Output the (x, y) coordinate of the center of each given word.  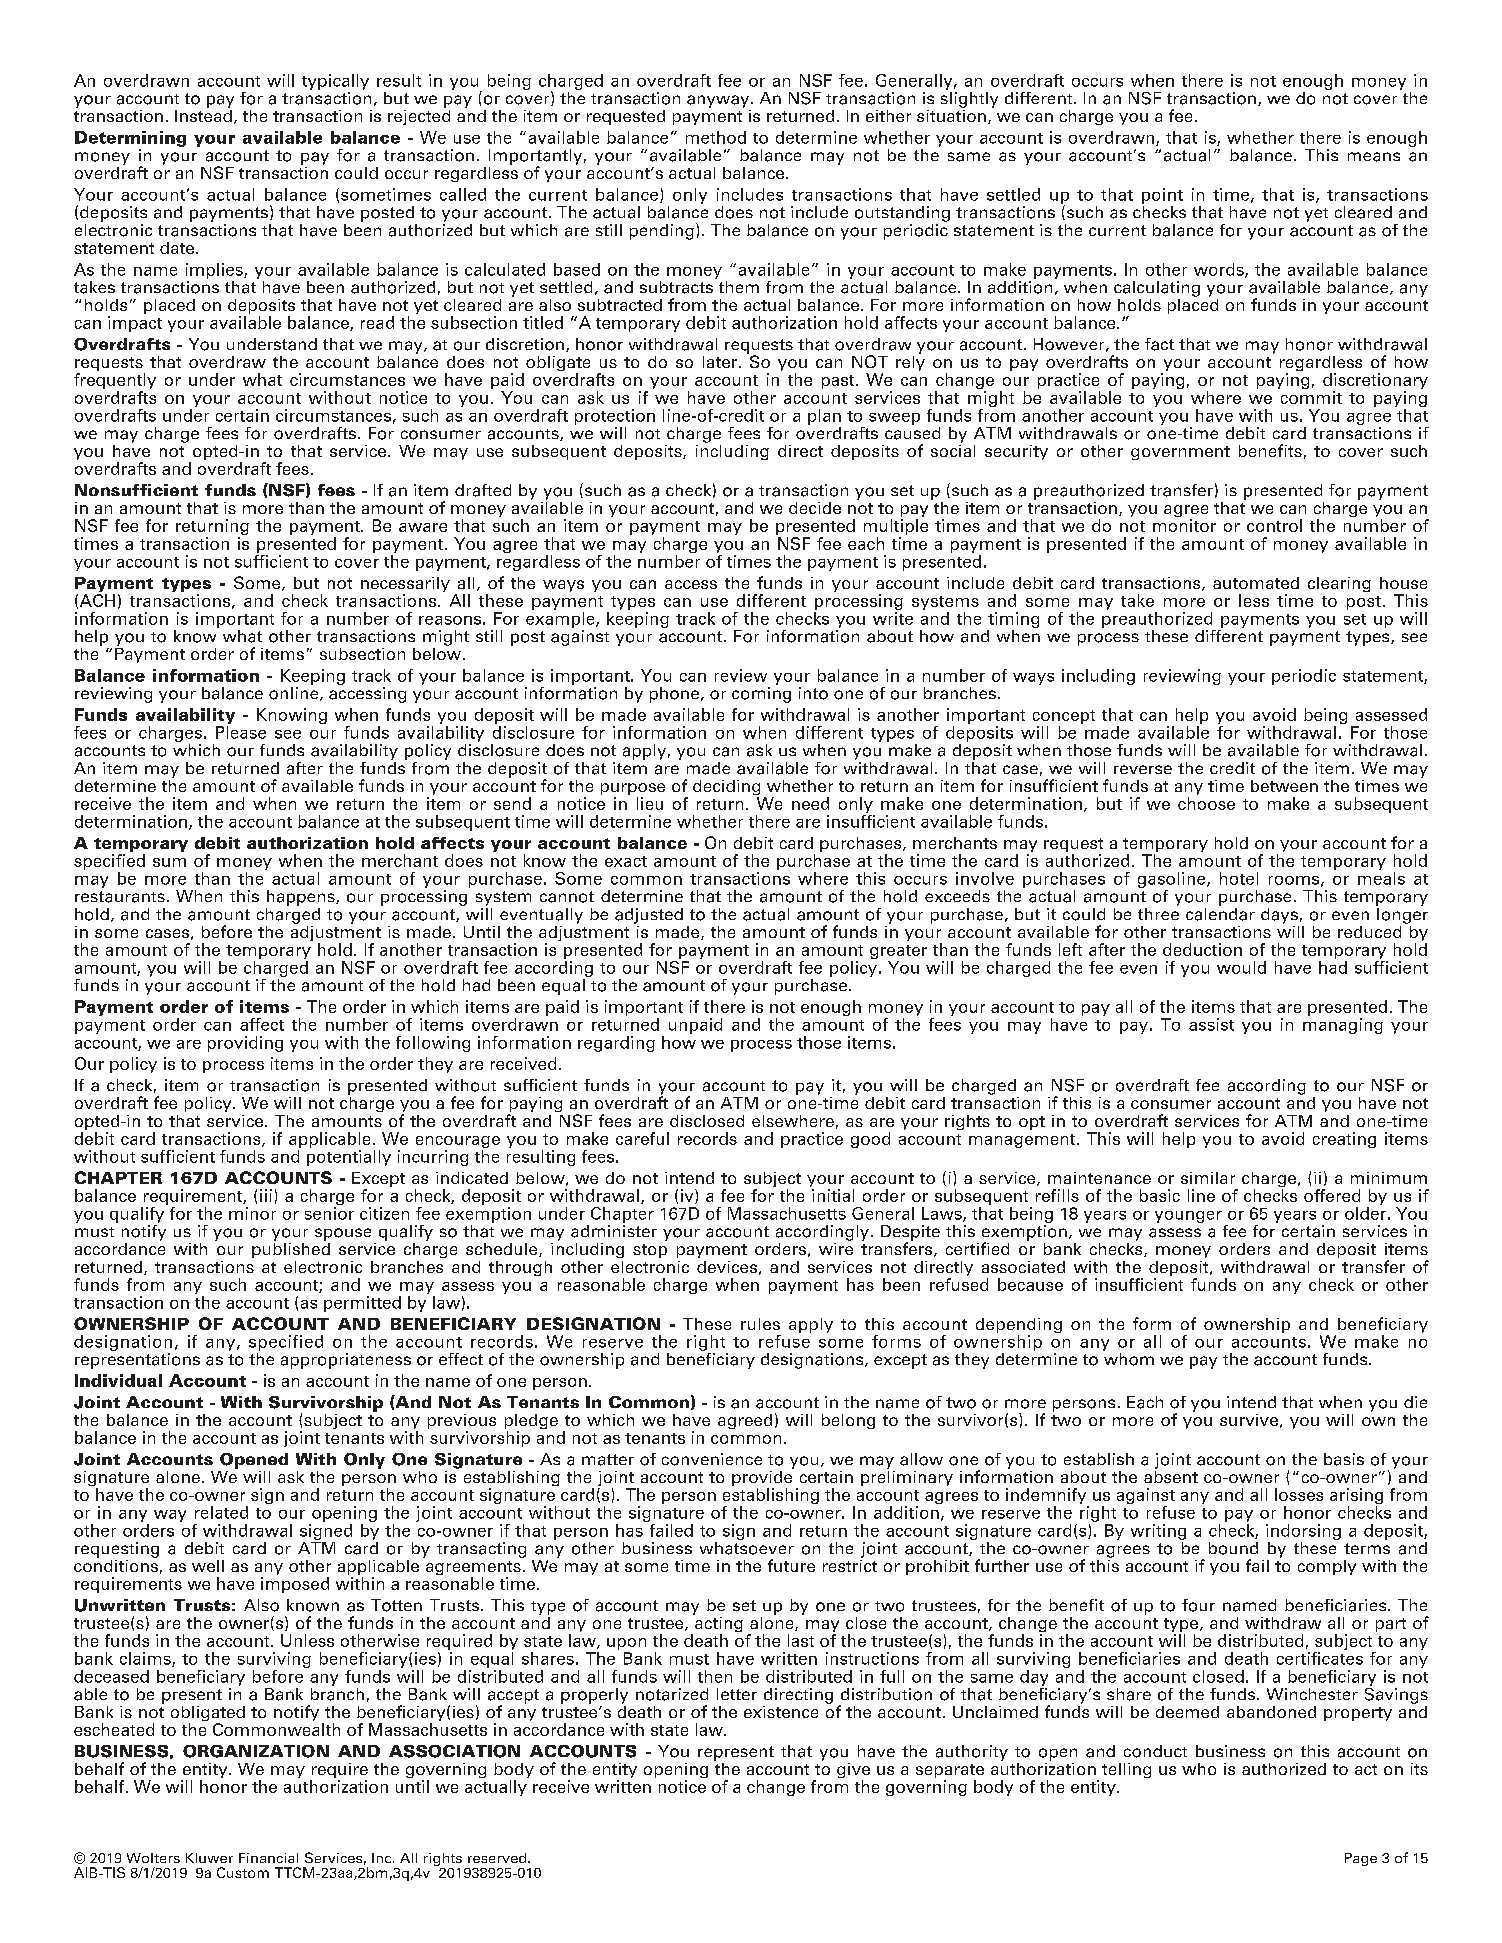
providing (245, 1044)
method (716, 137)
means (1374, 157)
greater (898, 953)
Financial (268, 1858)
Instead (203, 114)
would (1241, 967)
